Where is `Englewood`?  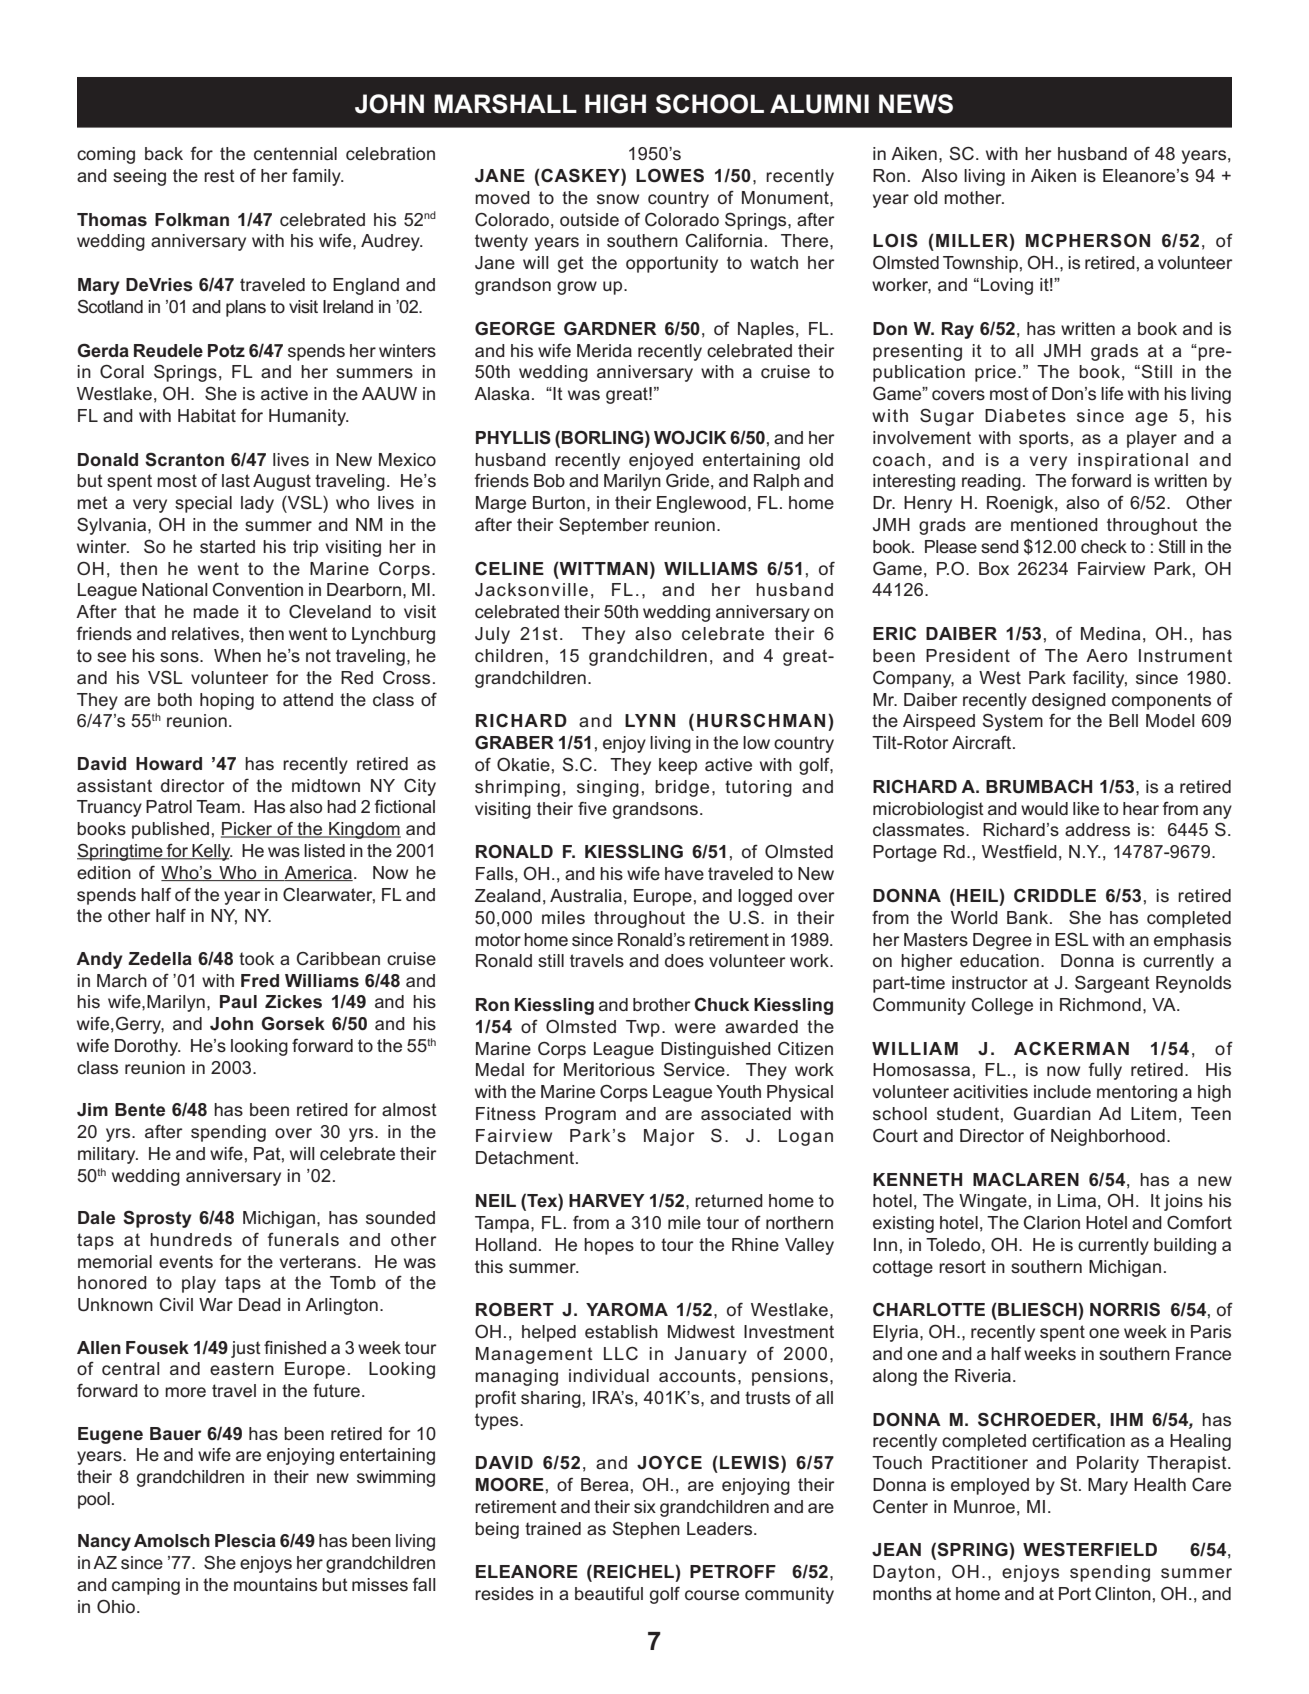 Englewood is located at coordinates (701, 504).
